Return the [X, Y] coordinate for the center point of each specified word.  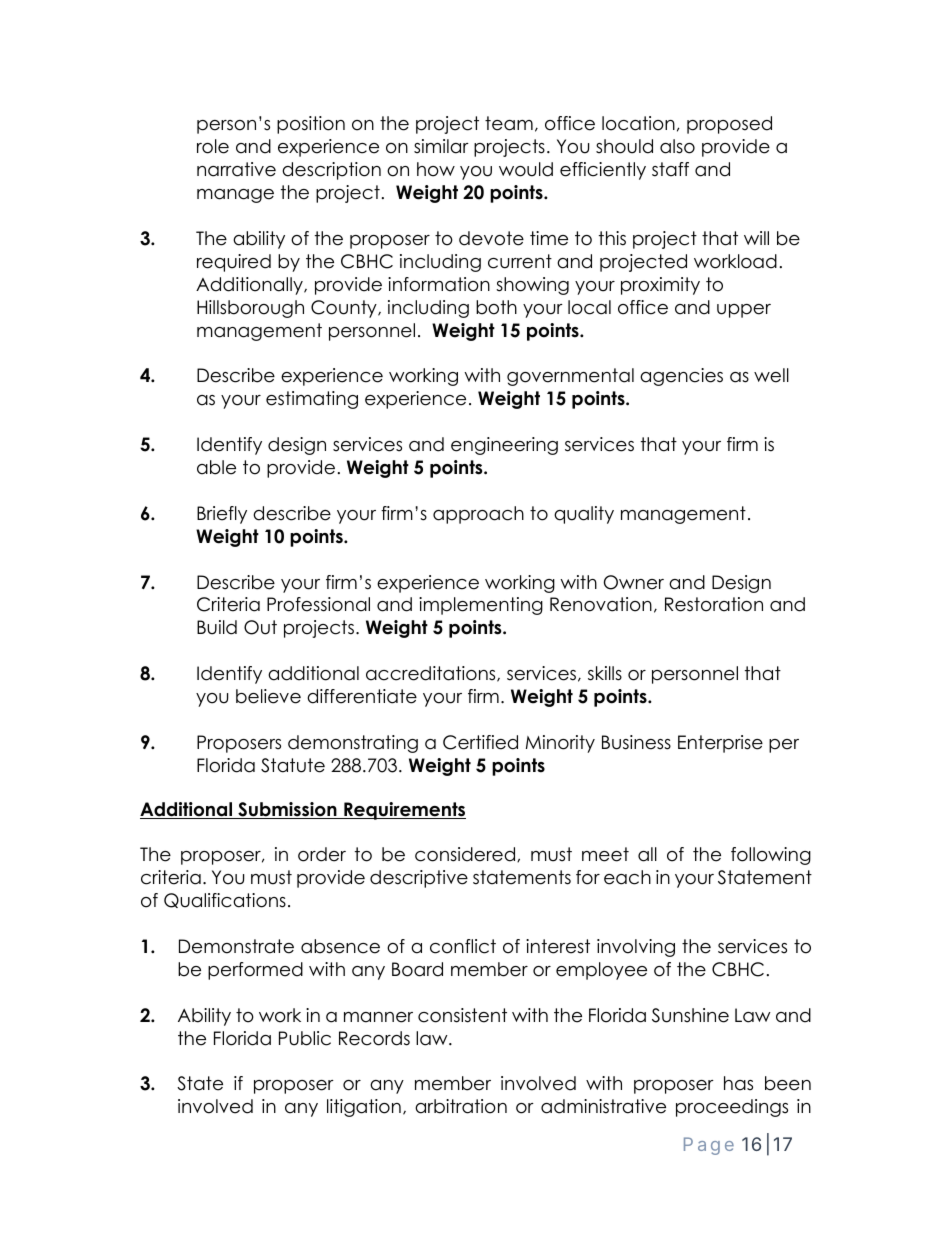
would [526, 169]
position [311, 125]
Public [305, 1038]
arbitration [461, 1106]
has [738, 1083]
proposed [729, 125]
